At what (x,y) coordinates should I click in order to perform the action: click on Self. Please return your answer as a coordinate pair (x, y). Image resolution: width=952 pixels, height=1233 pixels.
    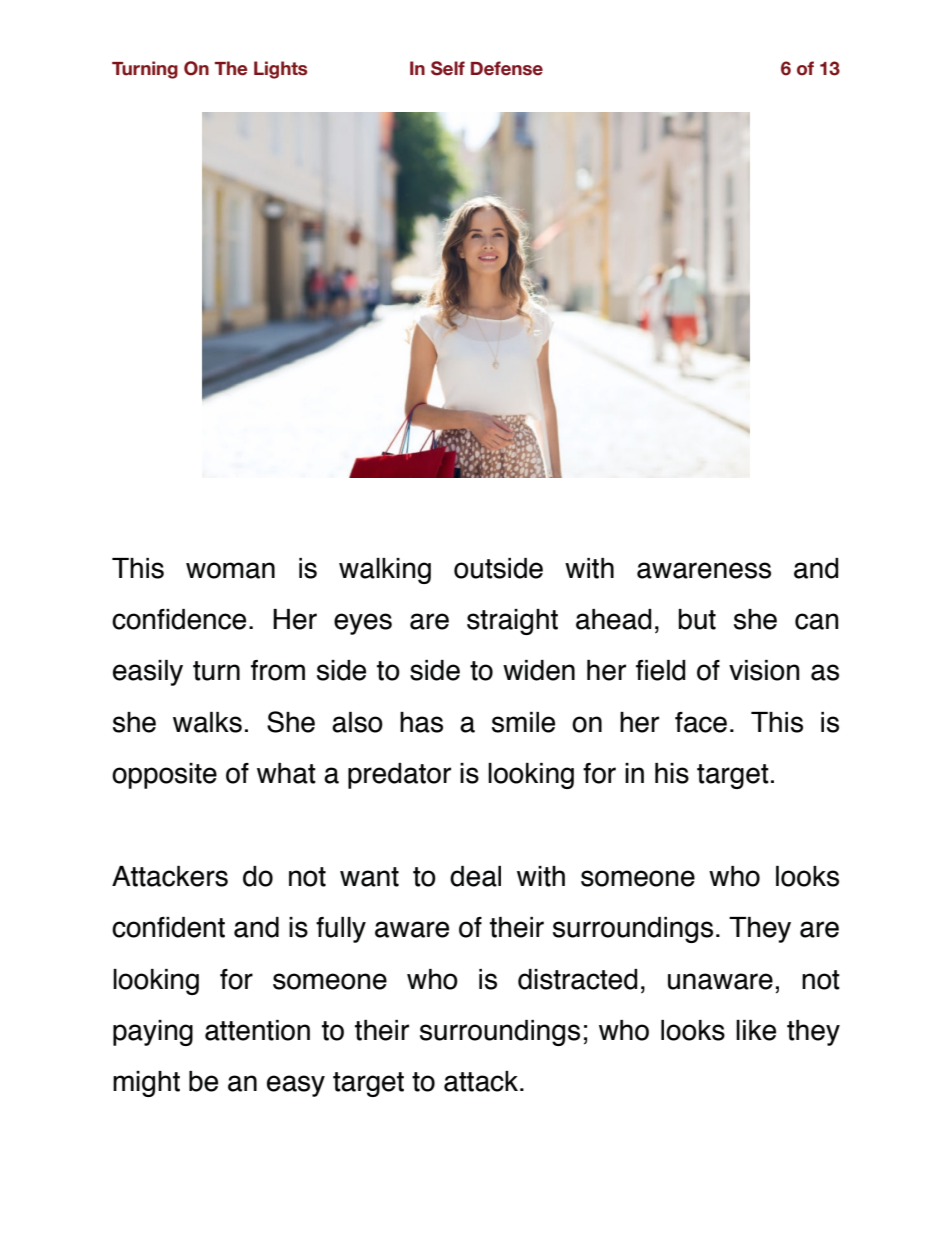
    Looking at the image, I should click on (448, 68).
